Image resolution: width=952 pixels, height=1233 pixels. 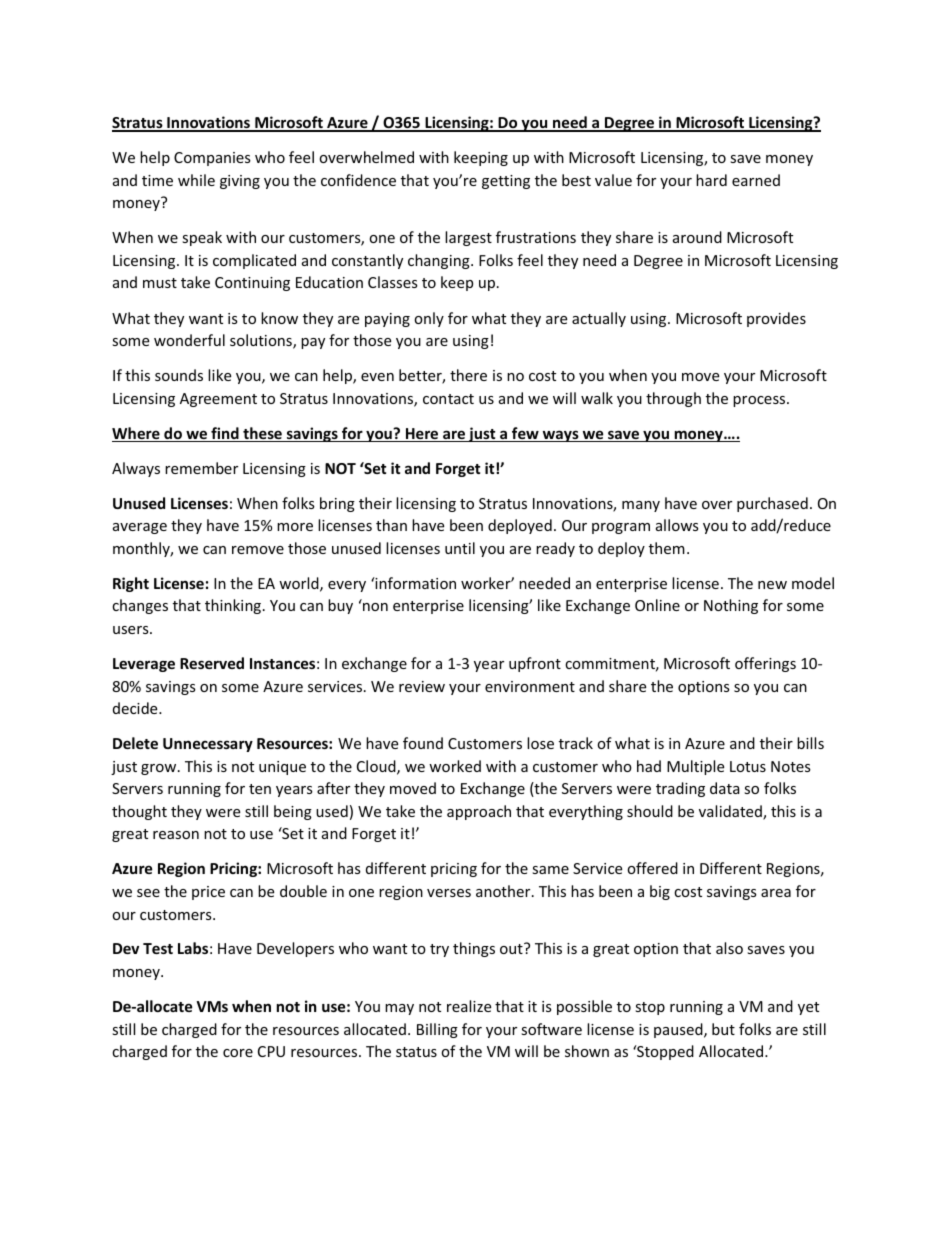 I want to click on core, so click(x=238, y=1053).
